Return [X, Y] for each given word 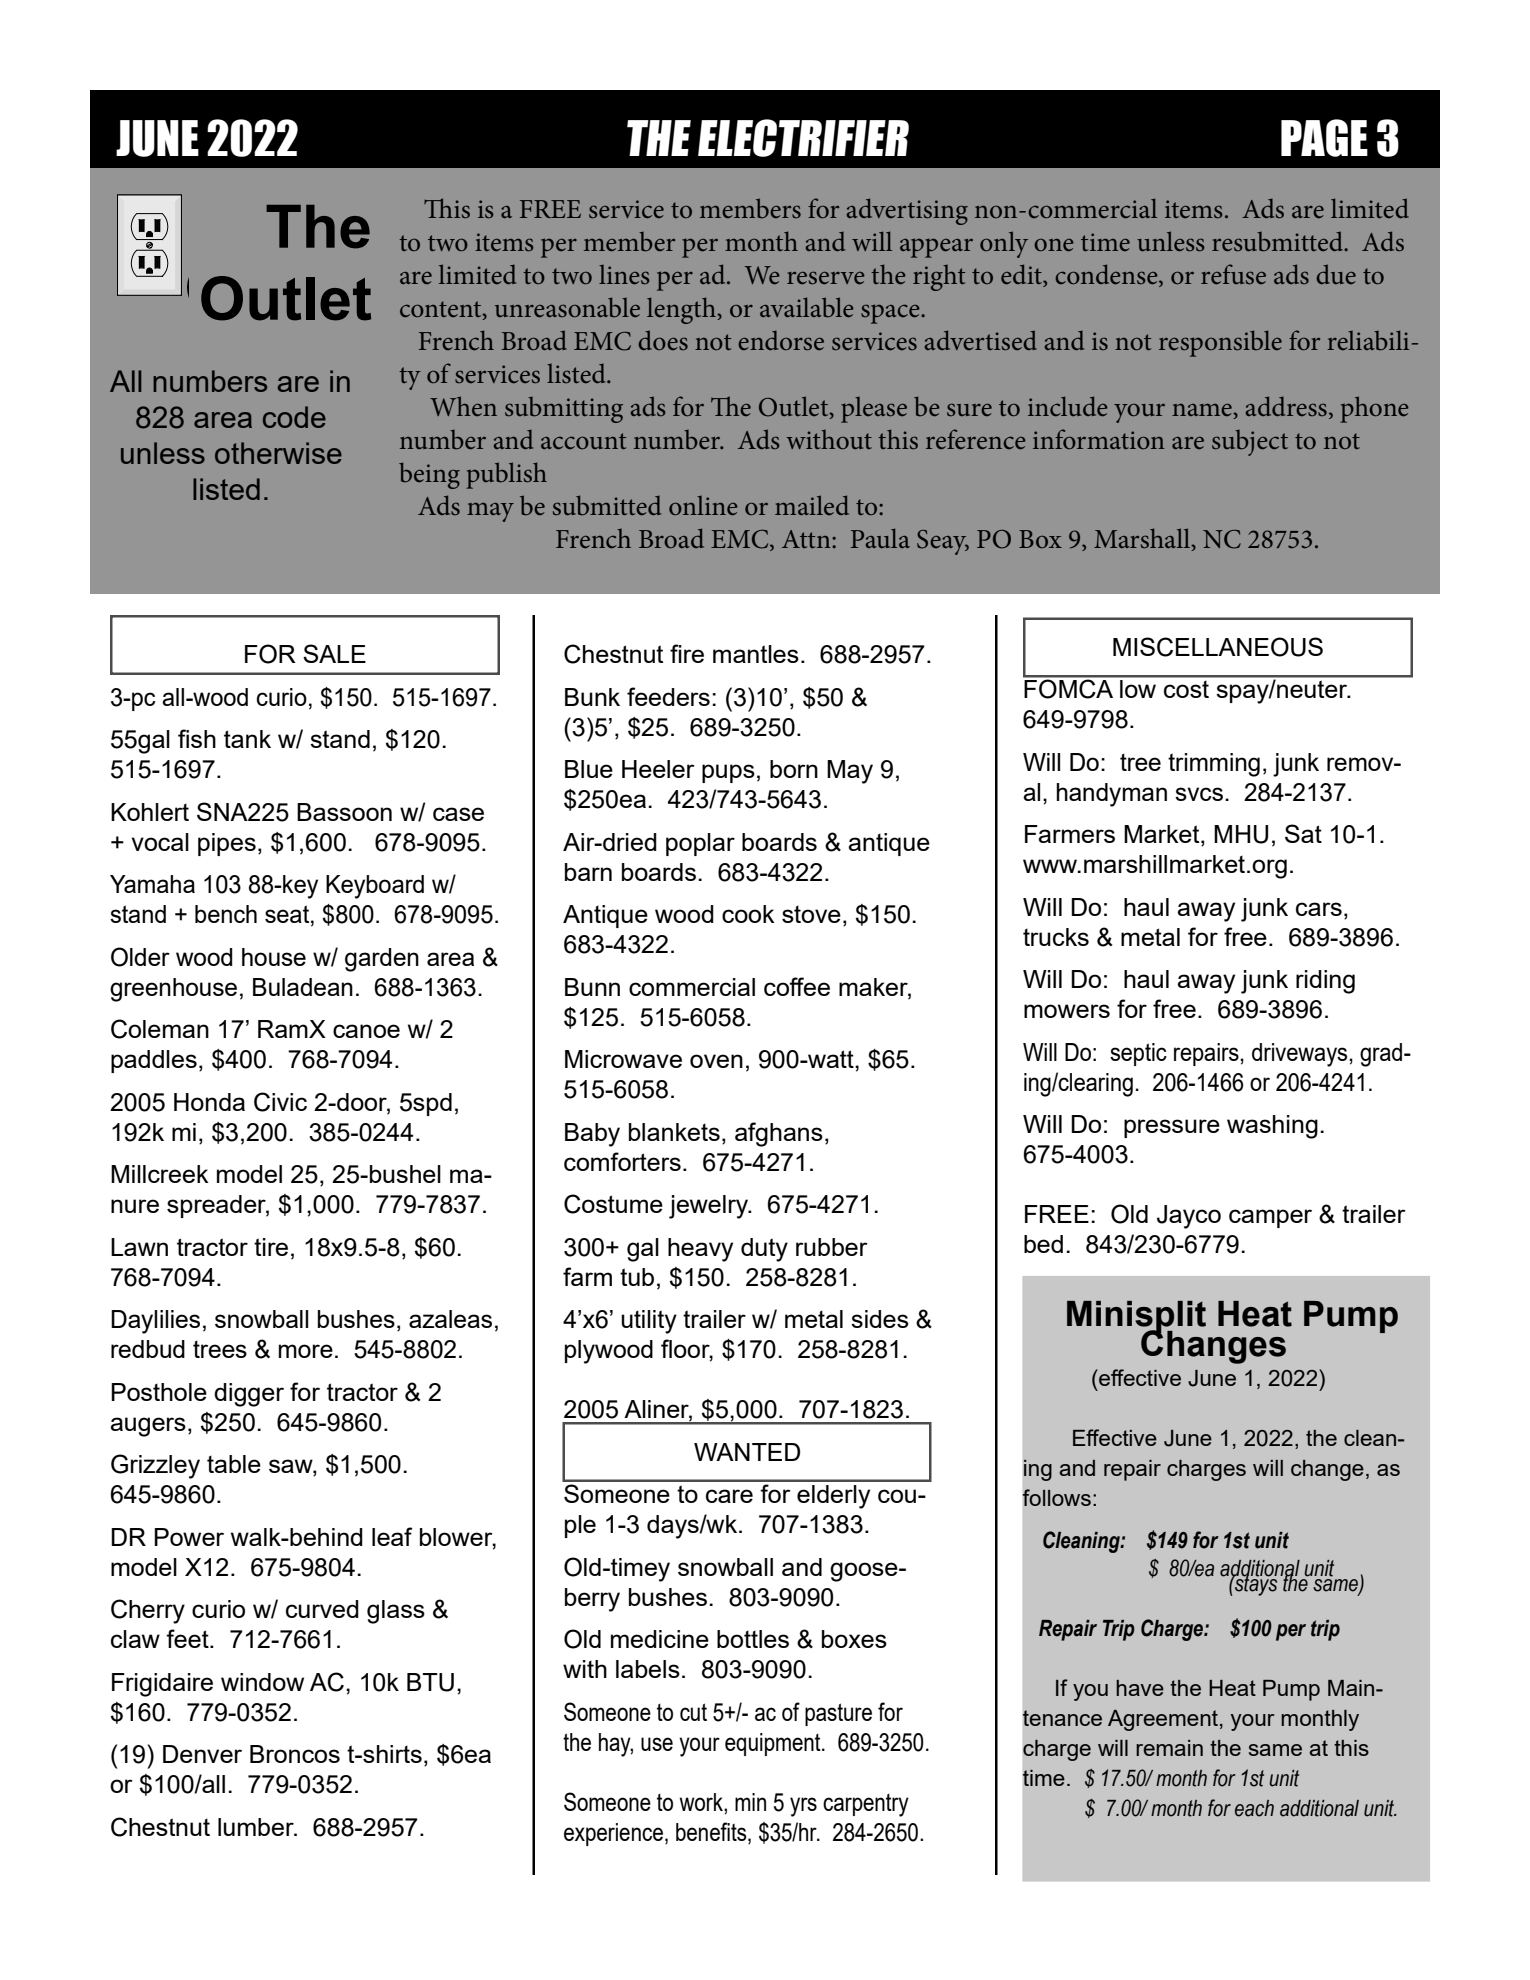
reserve [826, 277]
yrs [803, 1807]
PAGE [1324, 138]
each [1254, 1808]
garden [382, 960]
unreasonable [567, 307]
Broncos [295, 1754]
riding [1325, 982]
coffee [797, 986]
